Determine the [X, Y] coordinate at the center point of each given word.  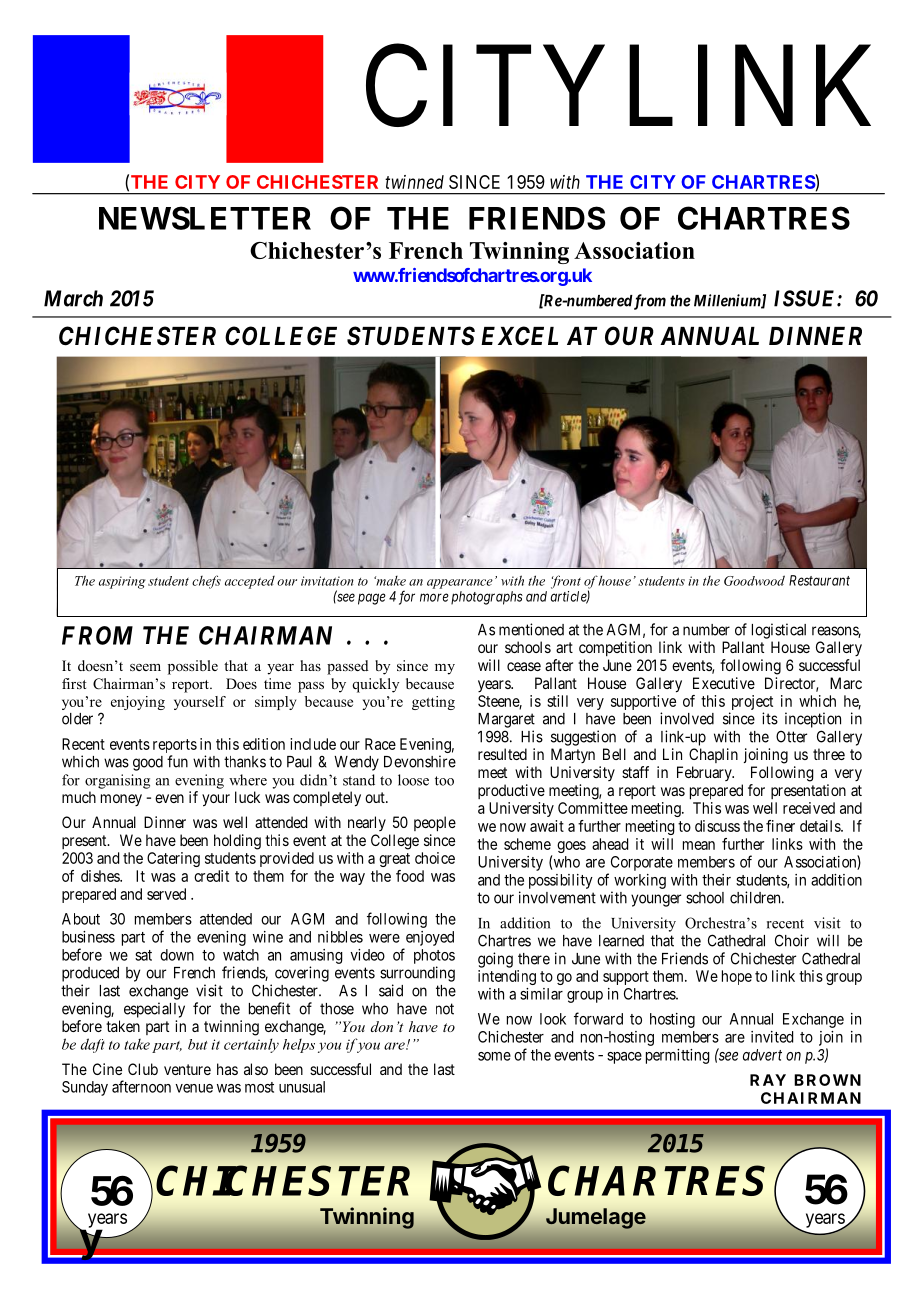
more [434, 597]
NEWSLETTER [205, 218]
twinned [414, 182]
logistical [779, 631]
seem [145, 667]
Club [143, 1069]
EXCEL [519, 336]
